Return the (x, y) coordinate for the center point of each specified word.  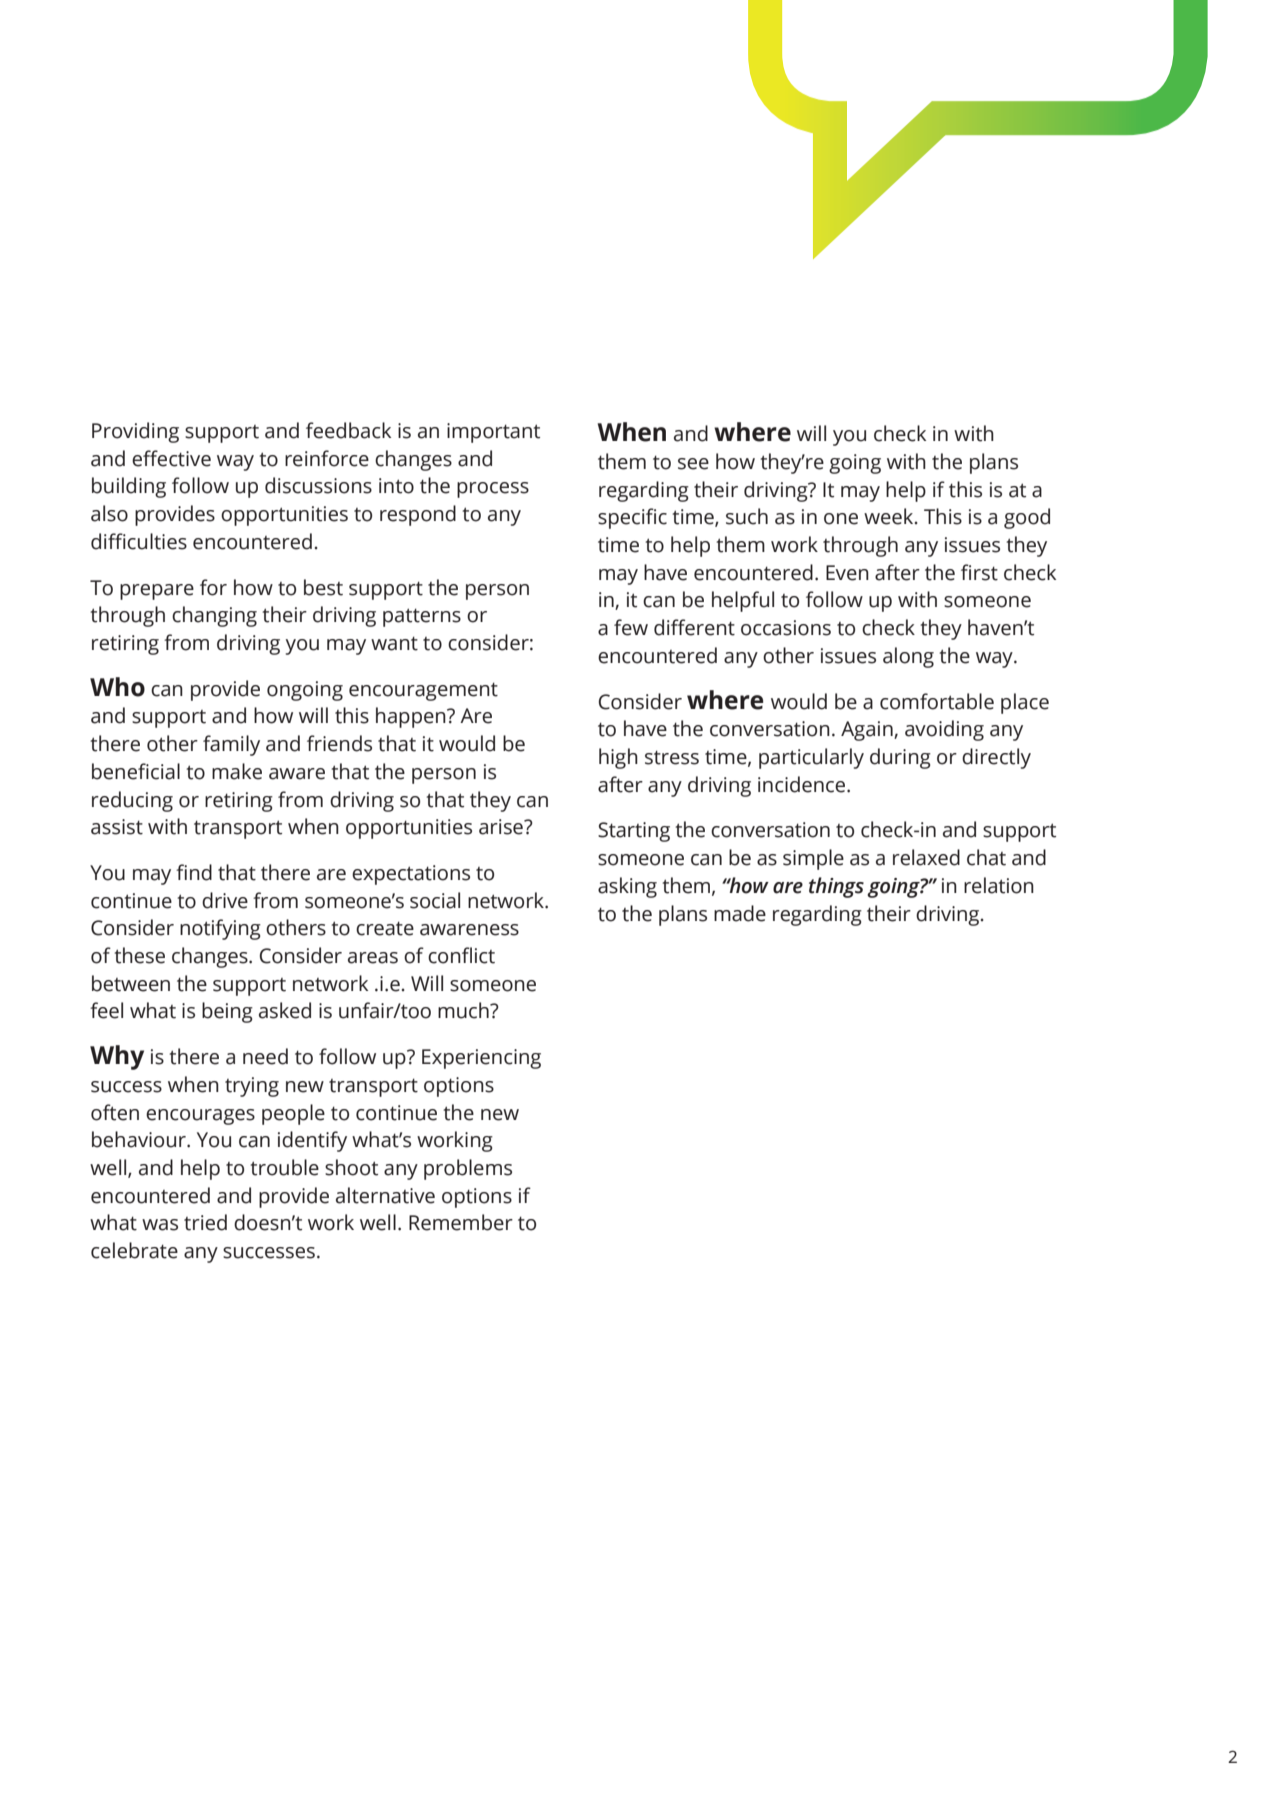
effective (171, 458)
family (231, 745)
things (836, 887)
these (139, 955)
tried (205, 1222)
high (618, 758)
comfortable (937, 701)
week (890, 516)
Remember (461, 1222)
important (493, 433)
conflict (461, 955)
